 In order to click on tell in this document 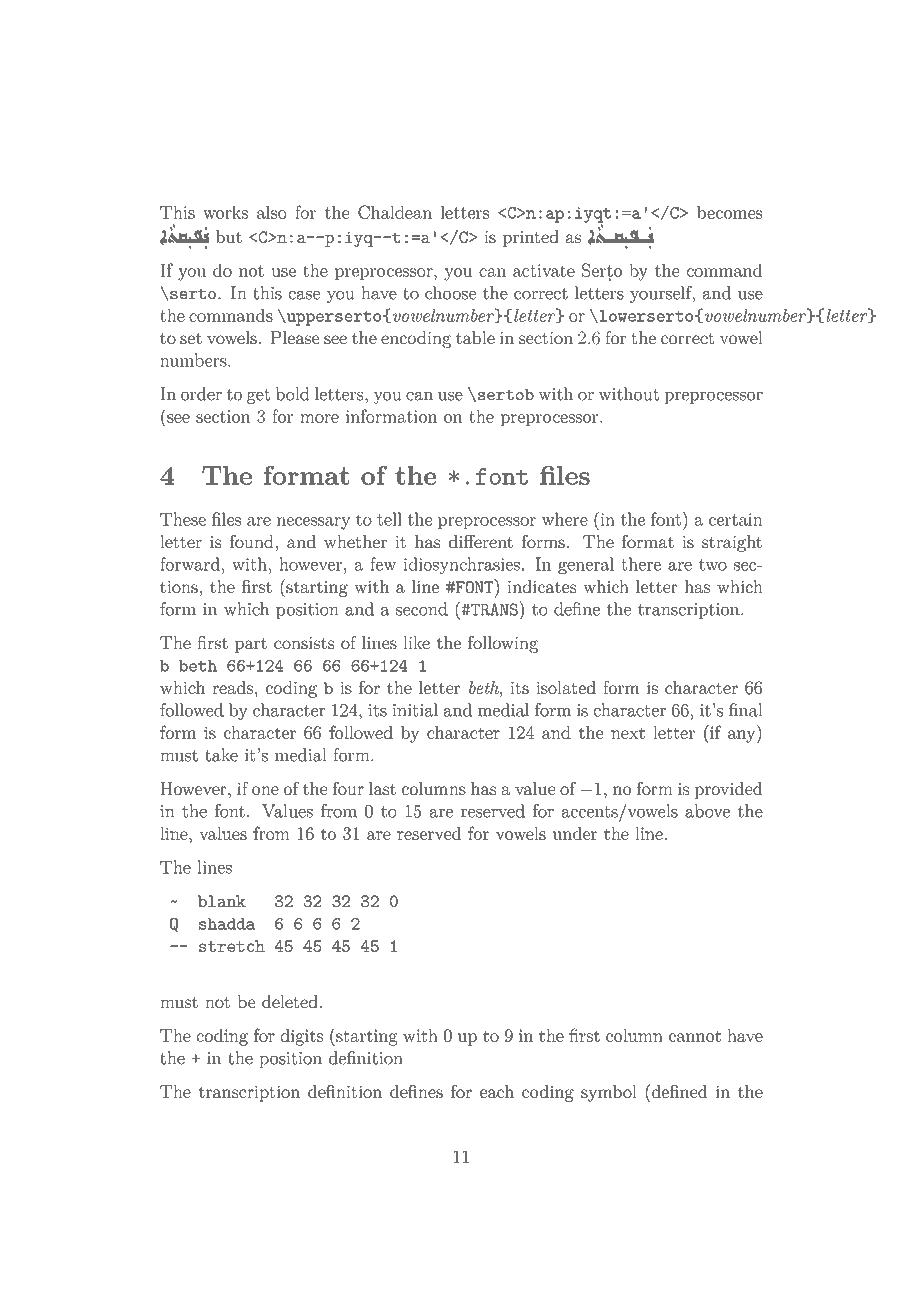, I will do `click(389, 519)`.
